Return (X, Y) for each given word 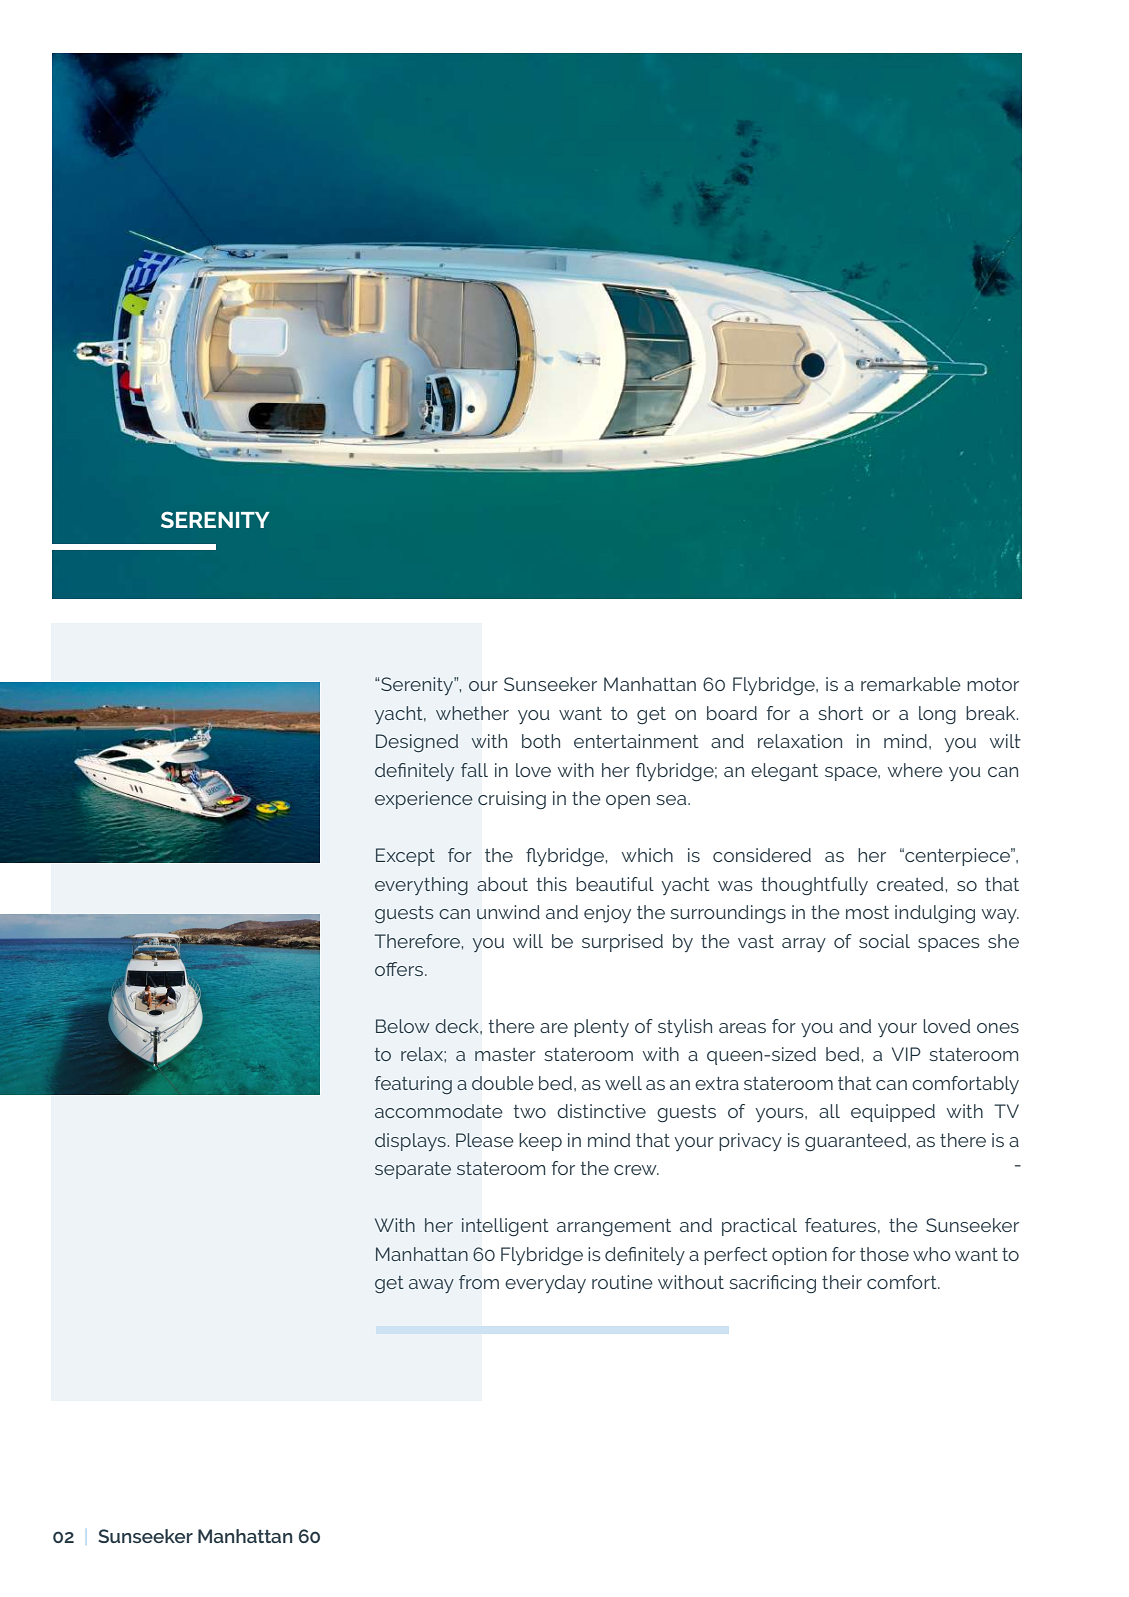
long (937, 715)
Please (485, 1140)
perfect (736, 1256)
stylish (685, 1028)
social (884, 941)
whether (472, 713)
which (647, 855)
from (479, 1282)
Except (405, 857)
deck (458, 1026)
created (910, 884)
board (732, 713)
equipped (893, 1113)
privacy (750, 1142)
